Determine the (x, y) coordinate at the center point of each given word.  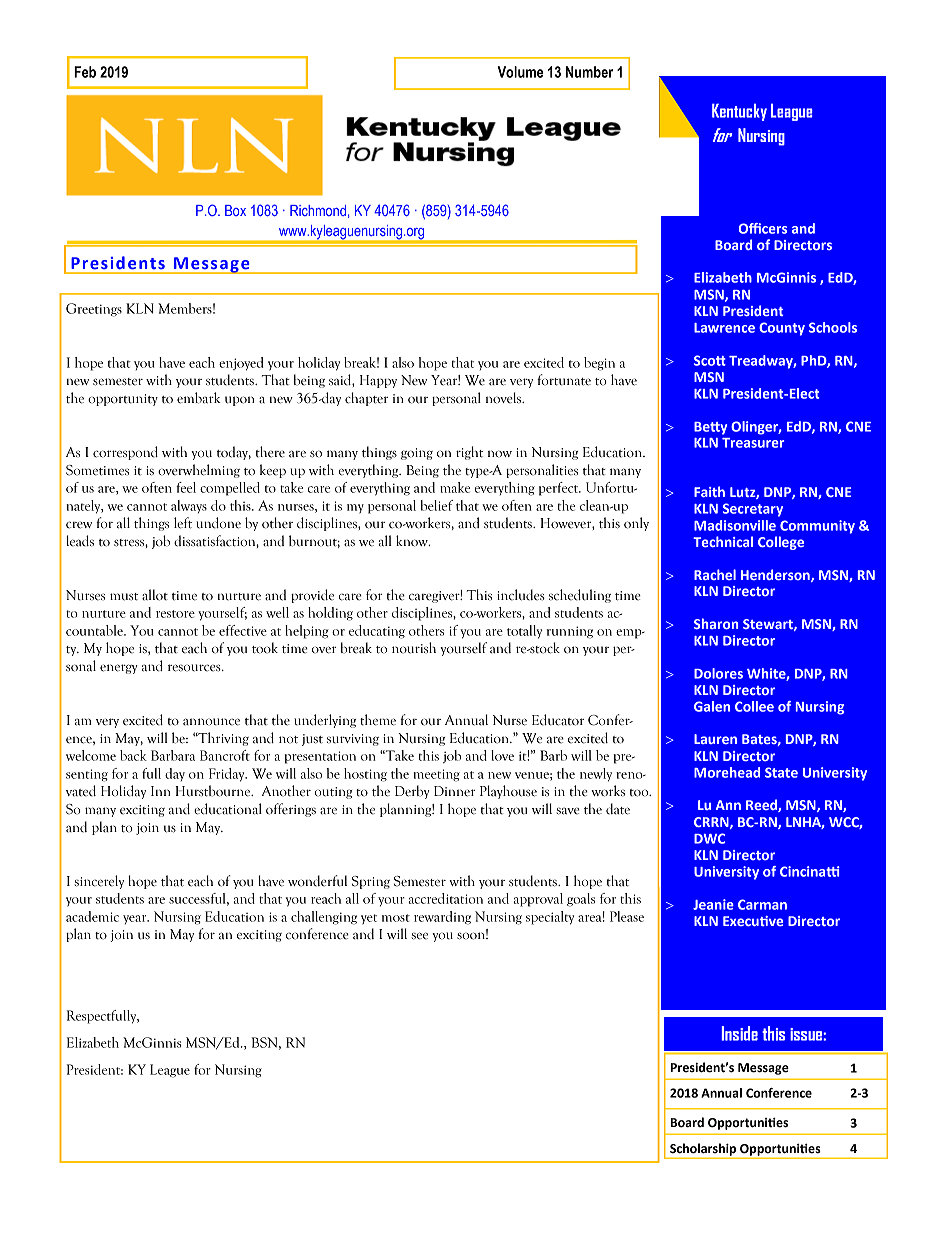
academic (92, 916)
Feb (85, 72)
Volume (521, 72)
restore (175, 614)
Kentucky (739, 112)
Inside (739, 1033)
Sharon (716, 623)
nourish (414, 648)
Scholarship (703, 1150)
